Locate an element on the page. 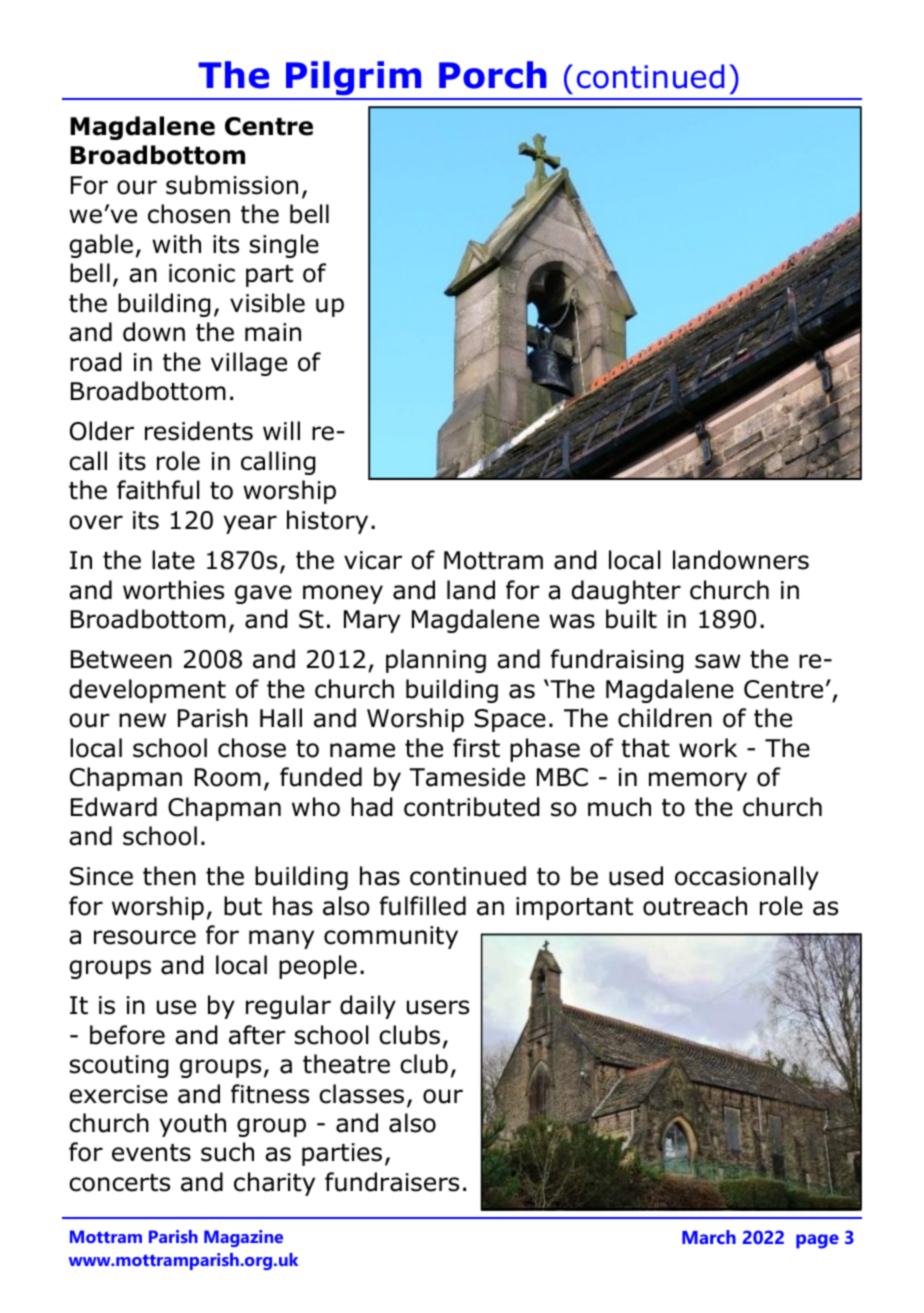 The width and height of the document is (924, 1313). planning is located at coordinates (436, 661).
